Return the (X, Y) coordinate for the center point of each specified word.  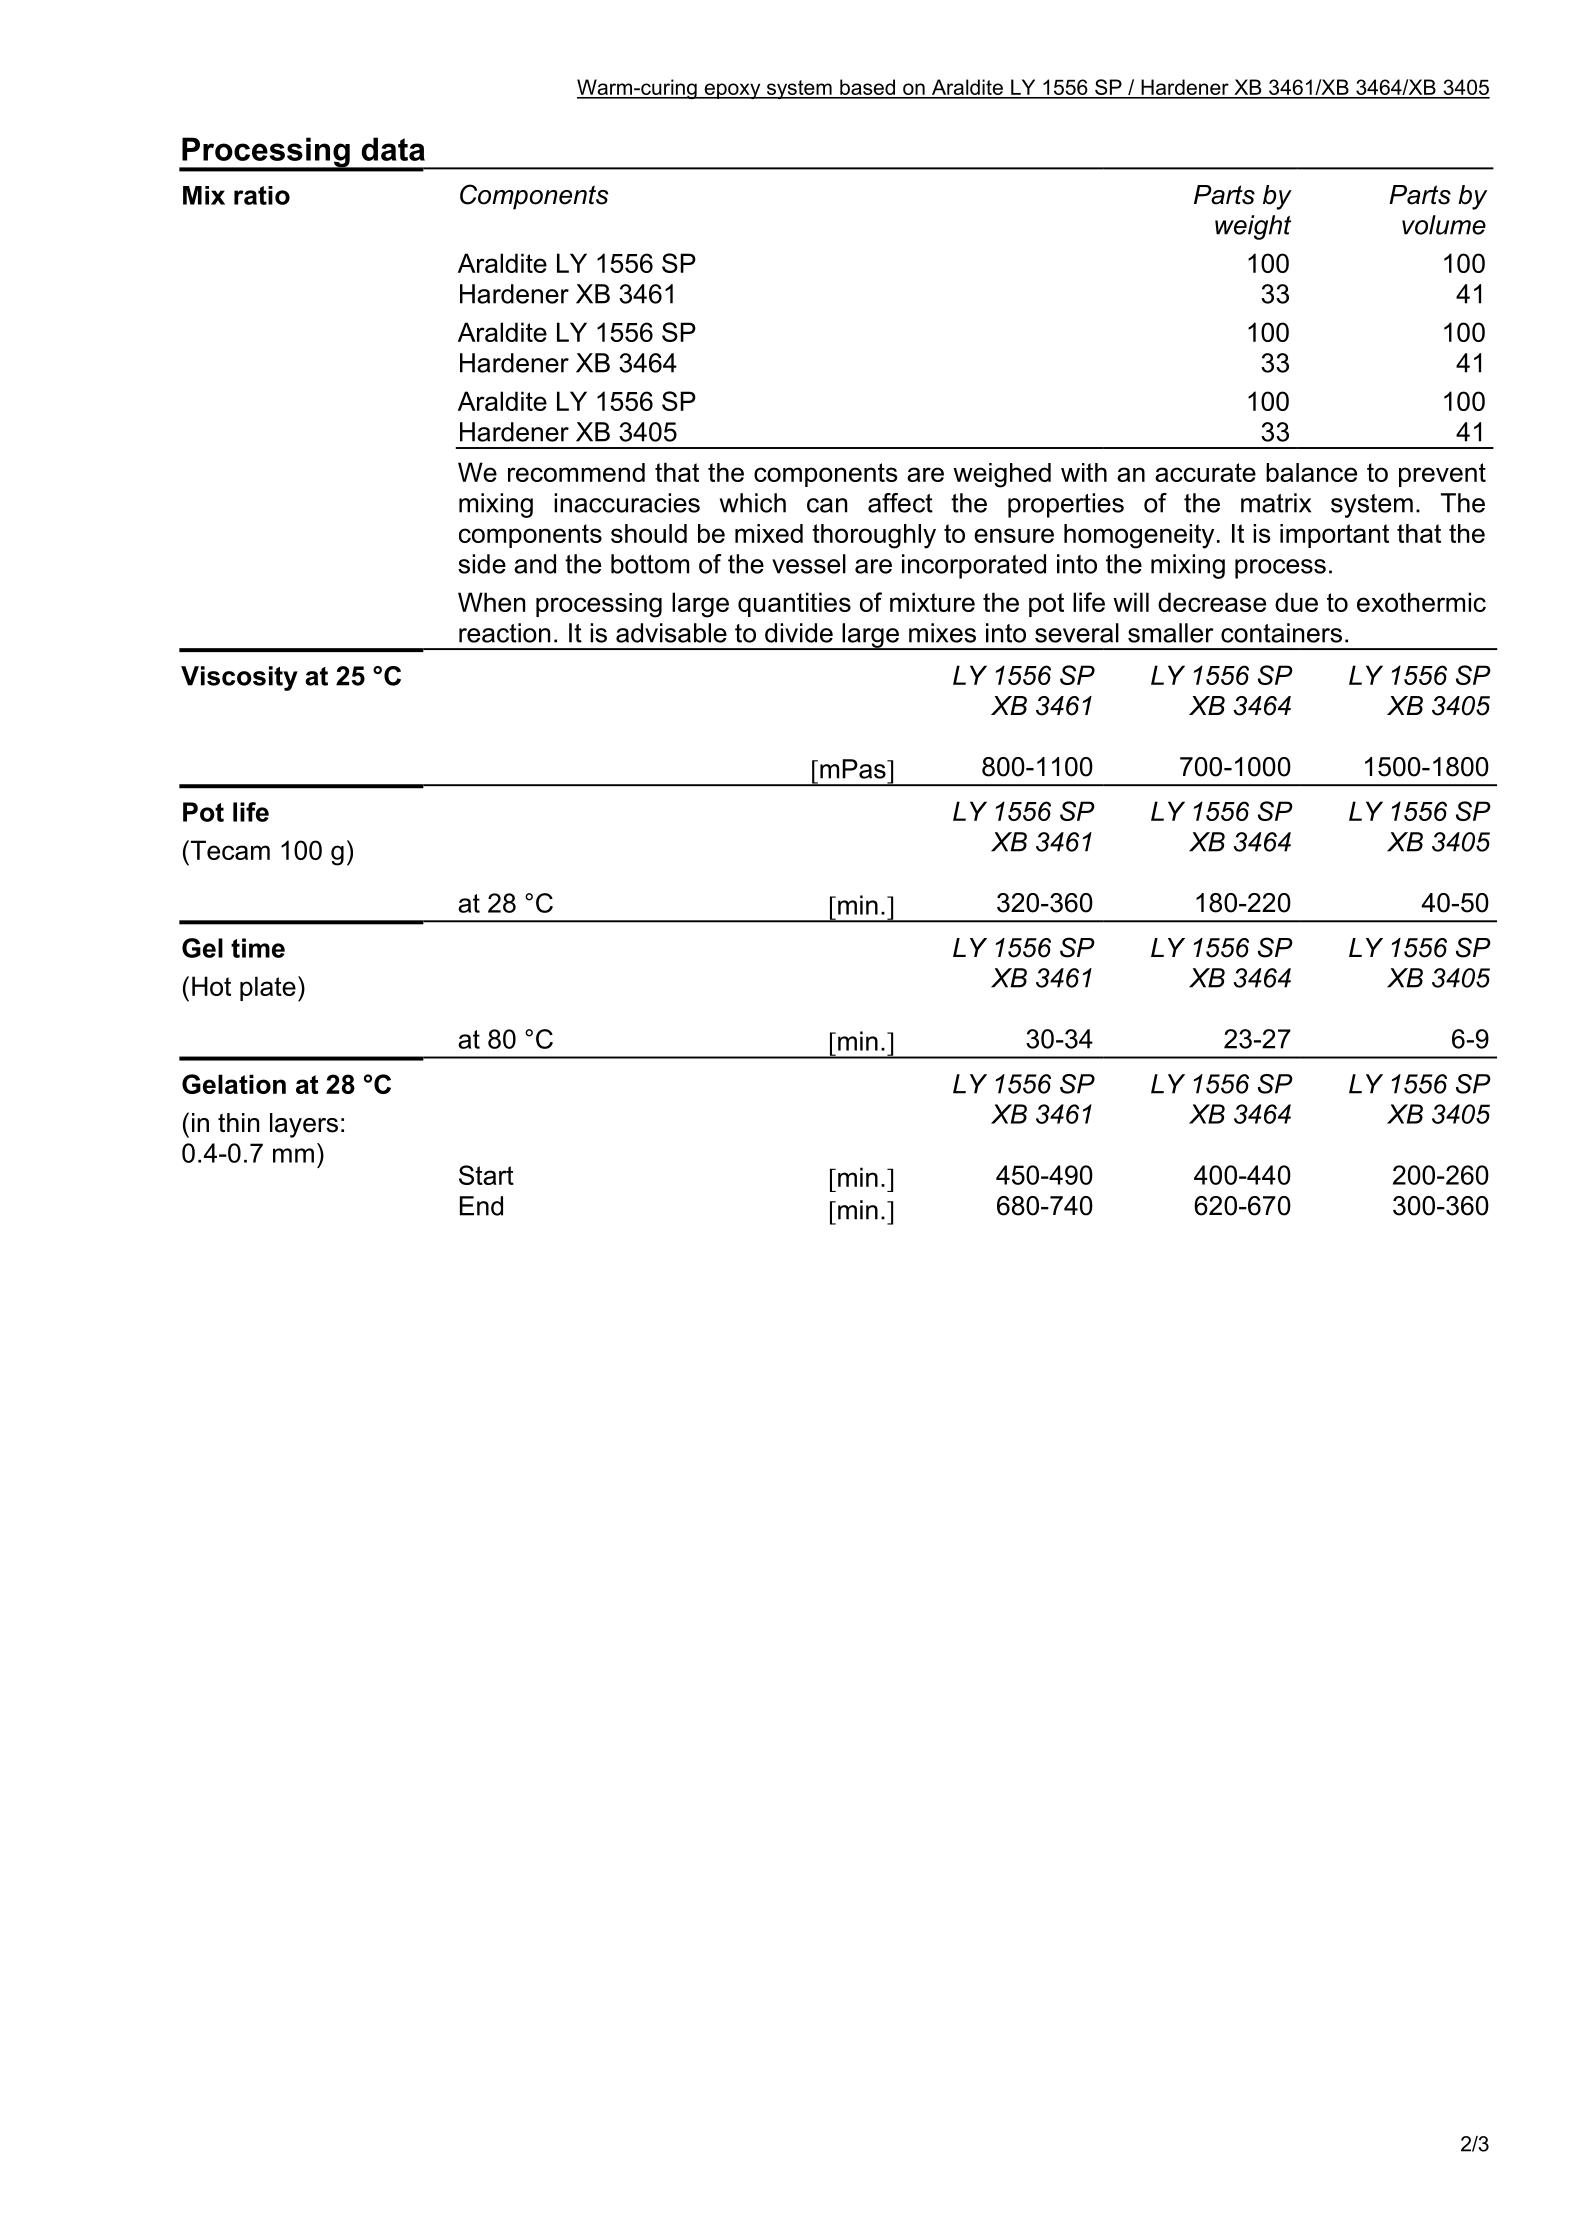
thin (238, 1122)
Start (486, 1175)
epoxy (732, 91)
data (393, 149)
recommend (576, 472)
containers (1281, 633)
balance (1311, 472)
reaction (504, 633)
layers (304, 1125)
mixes (942, 633)
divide (799, 633)
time (258, 948)
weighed (1002, 475)
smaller (1171, 633)
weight (1253, 227)
